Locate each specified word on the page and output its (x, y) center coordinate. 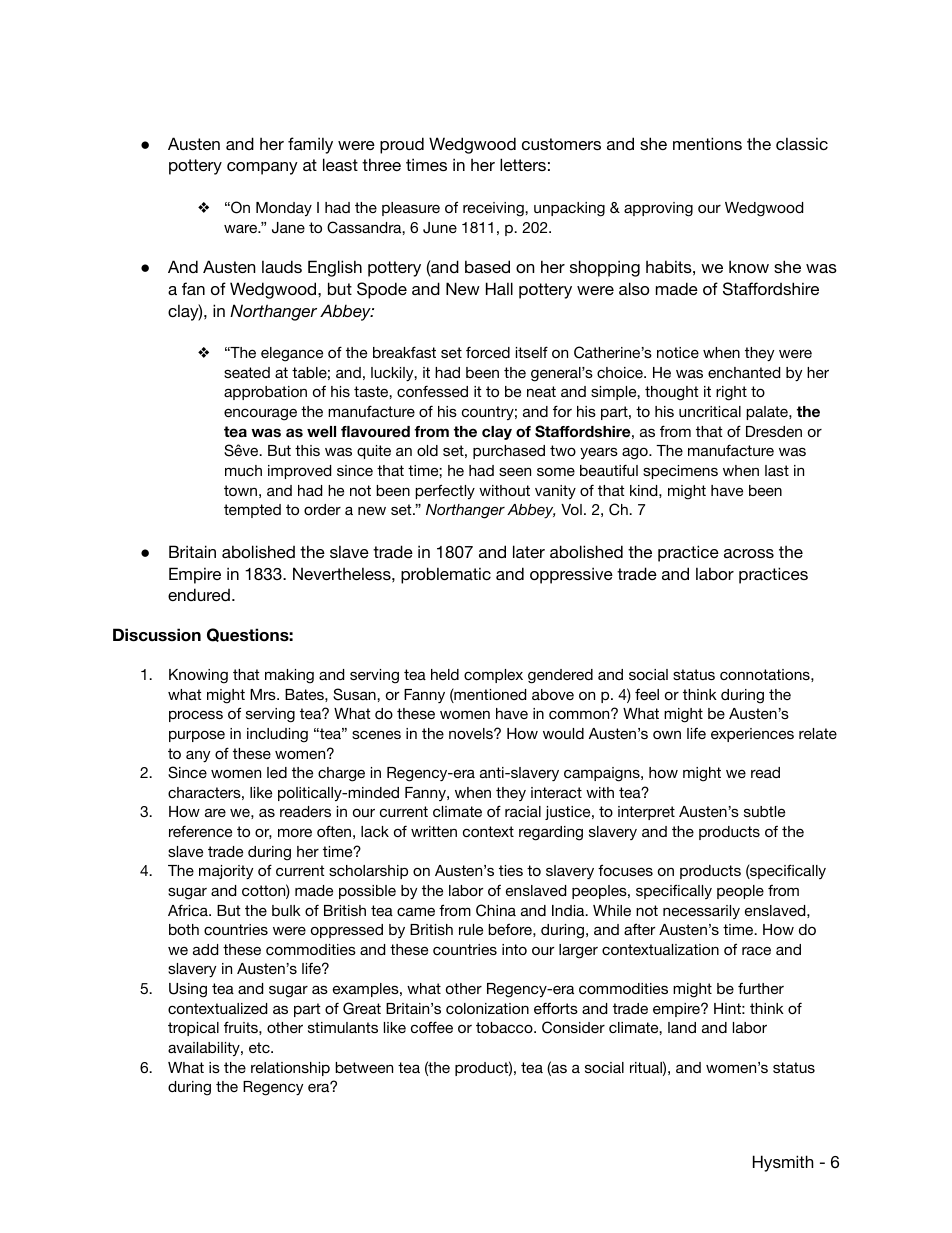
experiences (752, 735)
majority (226, 872)
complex (493, 676)
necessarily (701, 912)
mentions (707, 143)
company (262, 168)
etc (260, 1047)
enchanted (744, 372)
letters (523, 164)
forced (488, 352)
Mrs (264, 694)
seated (247, 372)
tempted (252, 511)
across (749, 553)
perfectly (445, 491)
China (496, 910)
